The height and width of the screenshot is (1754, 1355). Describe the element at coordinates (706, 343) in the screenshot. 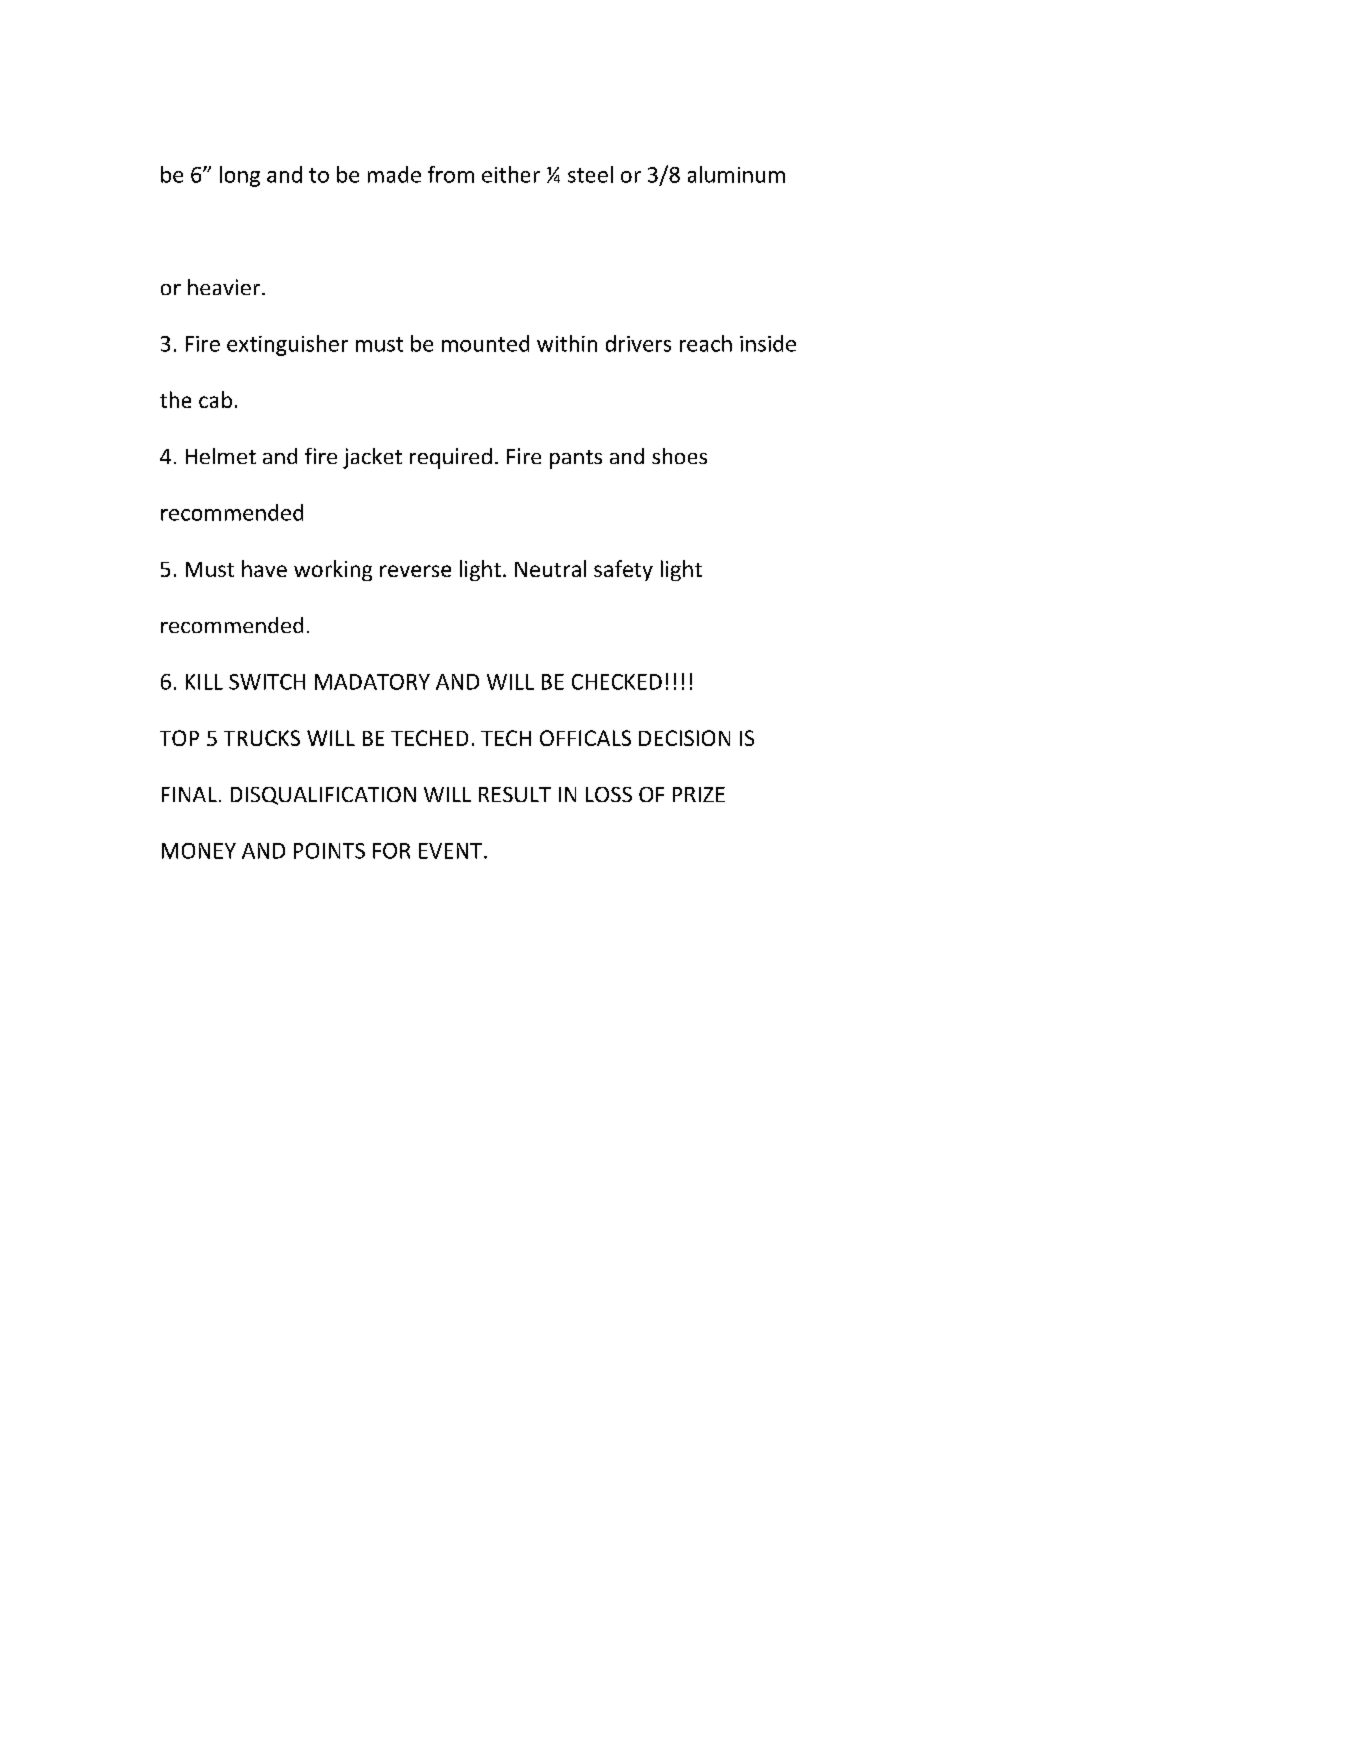

I see `reach` at that location.
